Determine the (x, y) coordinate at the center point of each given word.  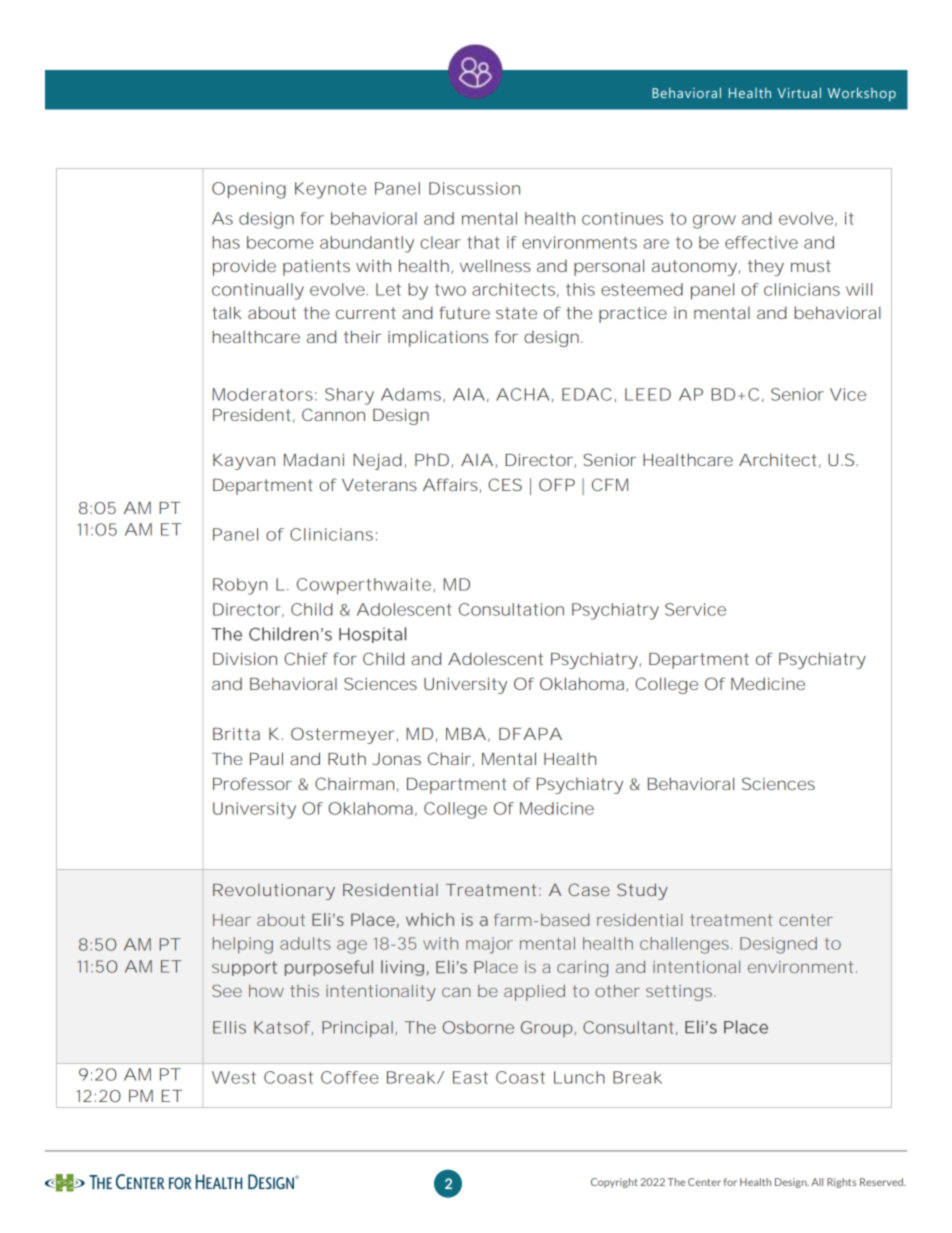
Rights (841, 1183)
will (859, 289)
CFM (610, 484)
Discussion (474, 188)
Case (589, 889)
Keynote (330, 190)
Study (642, 891)
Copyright (614, 1183)
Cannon (333, 414)
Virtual (799, 93)
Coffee (350, 1077)
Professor (252, 783)
